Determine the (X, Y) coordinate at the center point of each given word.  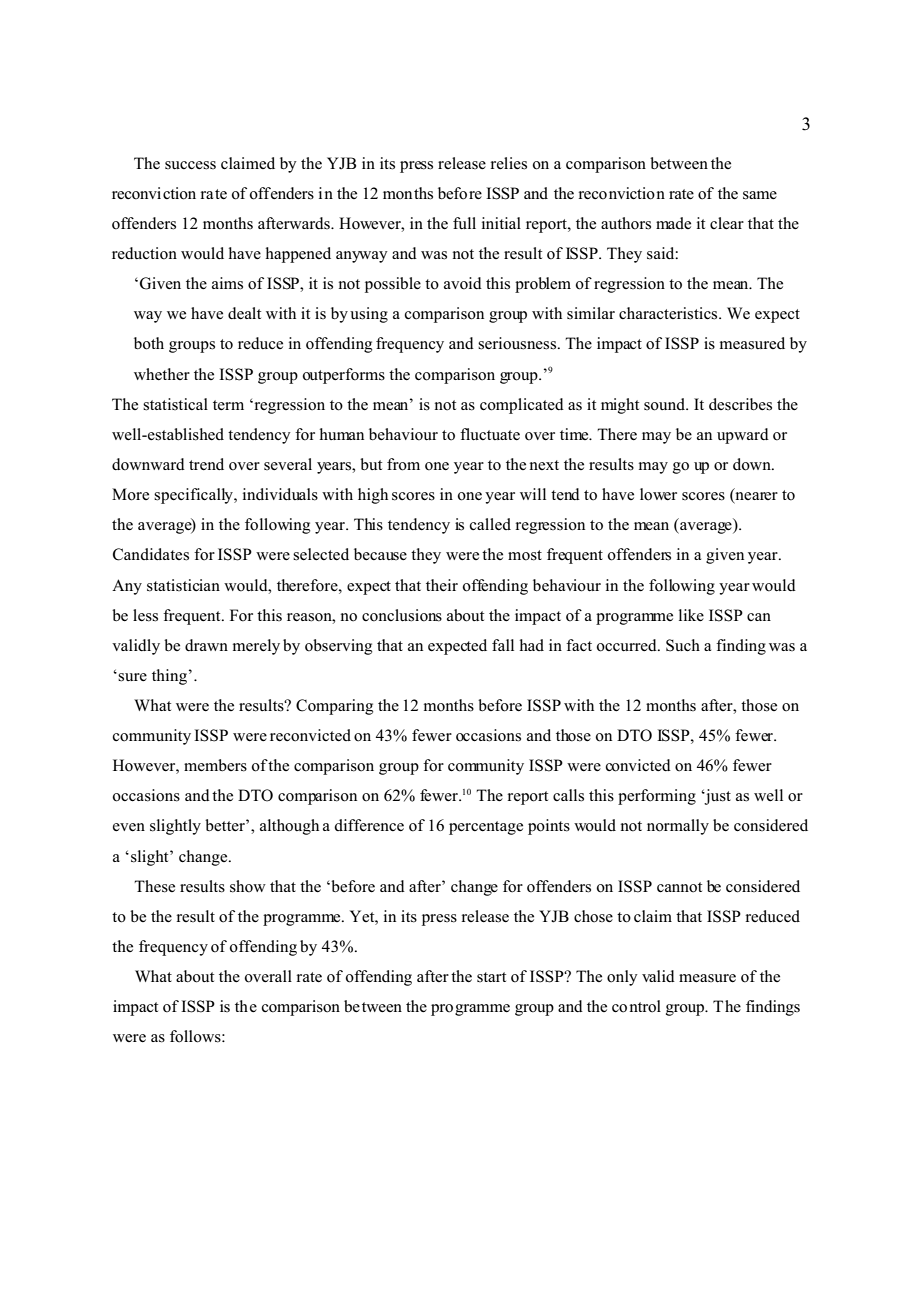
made (673, 223)
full (464, 223)
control (636, 1006)
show (248, 886)
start (491, 977)
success (190, 165)
